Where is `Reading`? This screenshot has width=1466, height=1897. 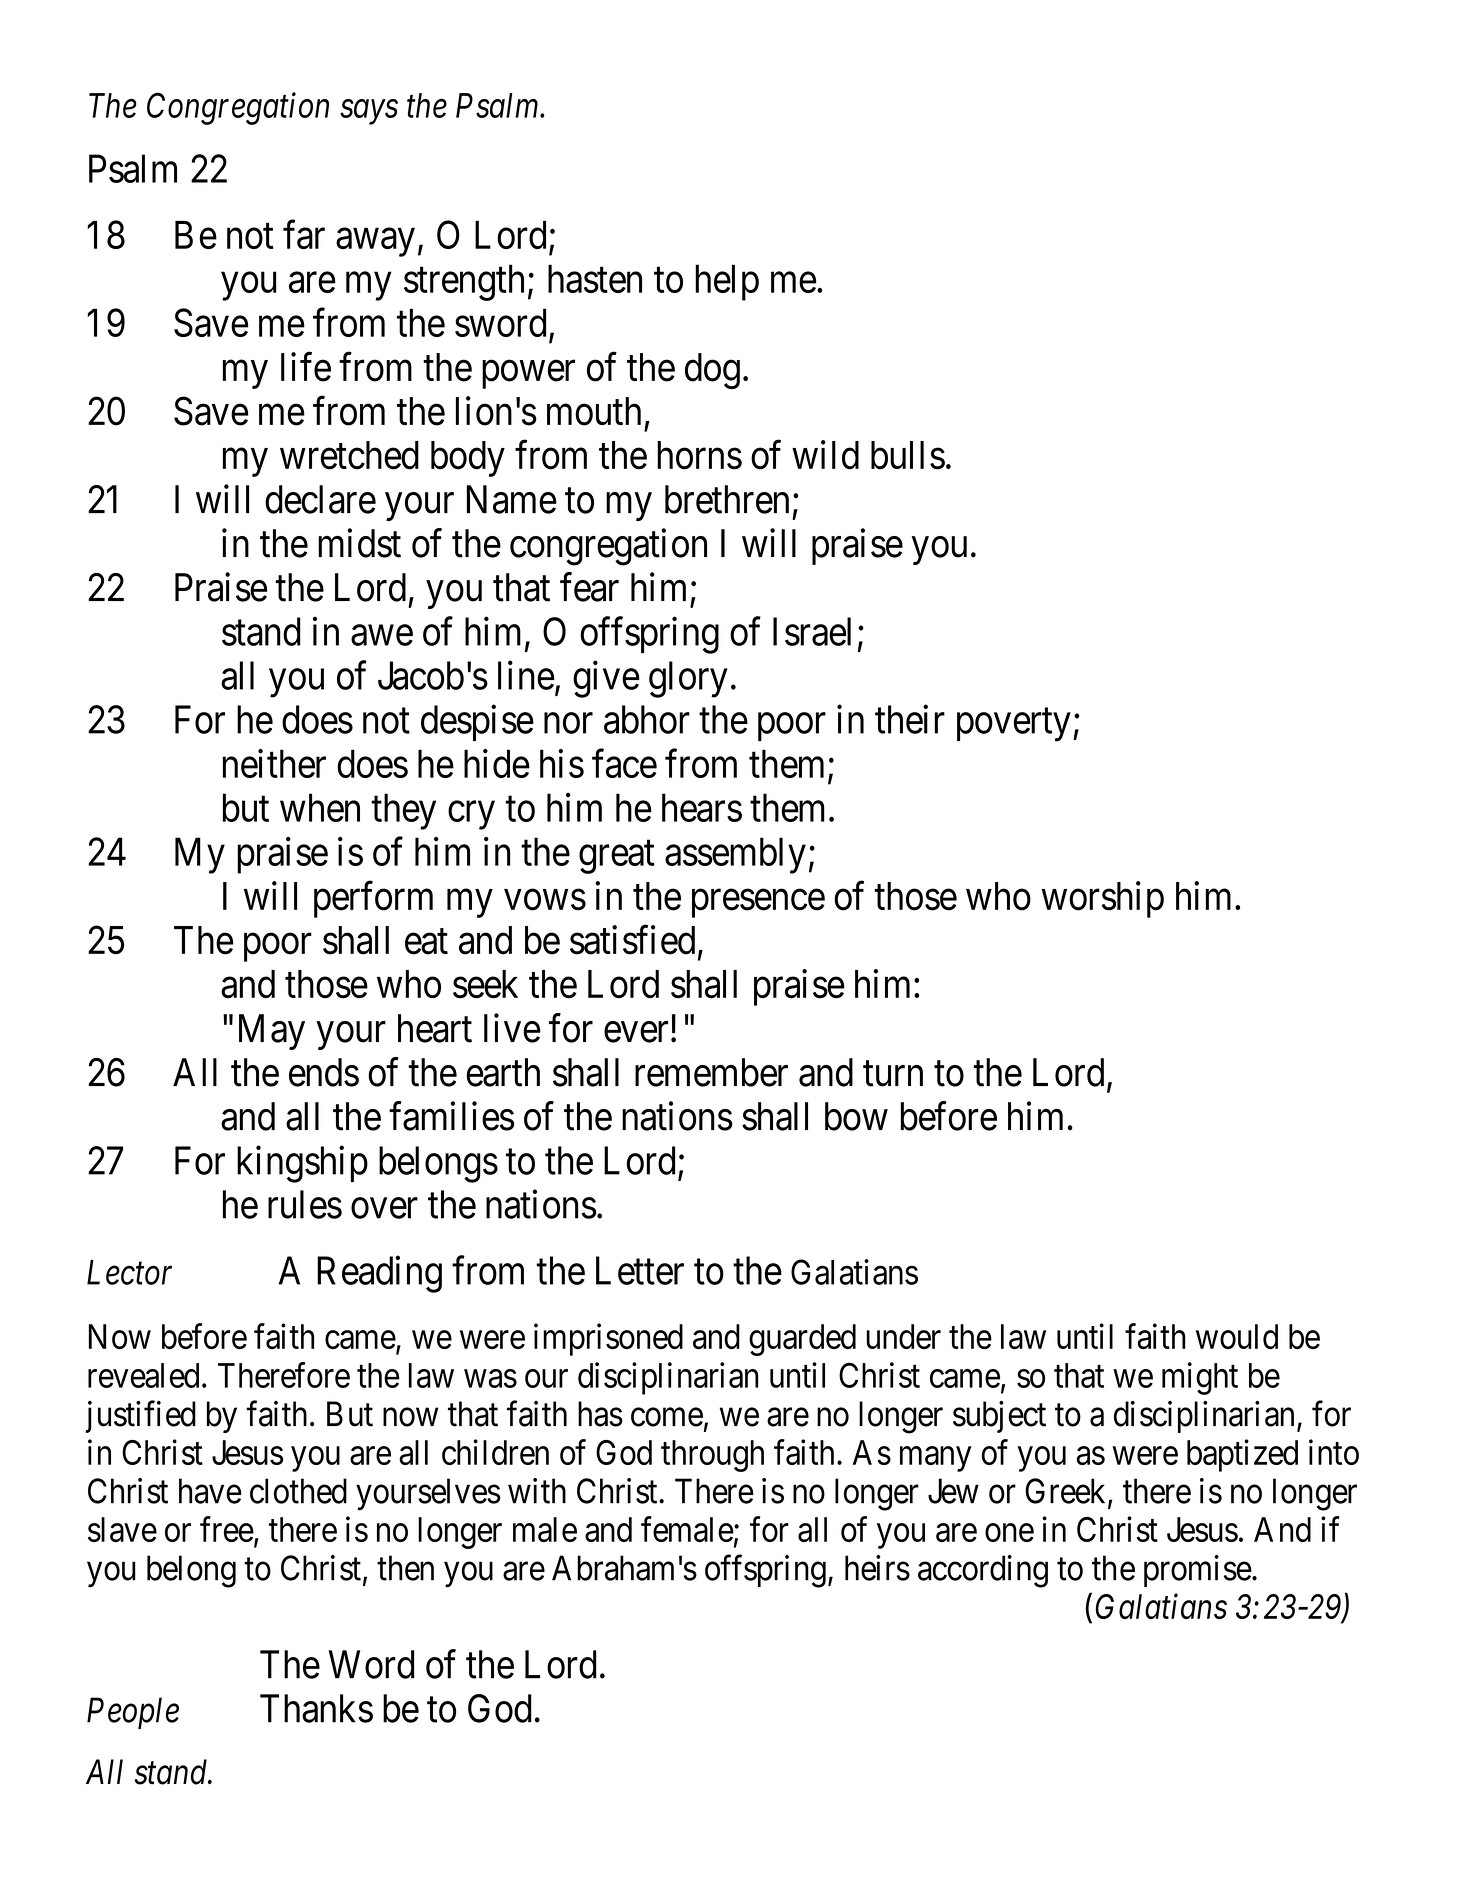 Reading is located at coordinates (379, 1274).
